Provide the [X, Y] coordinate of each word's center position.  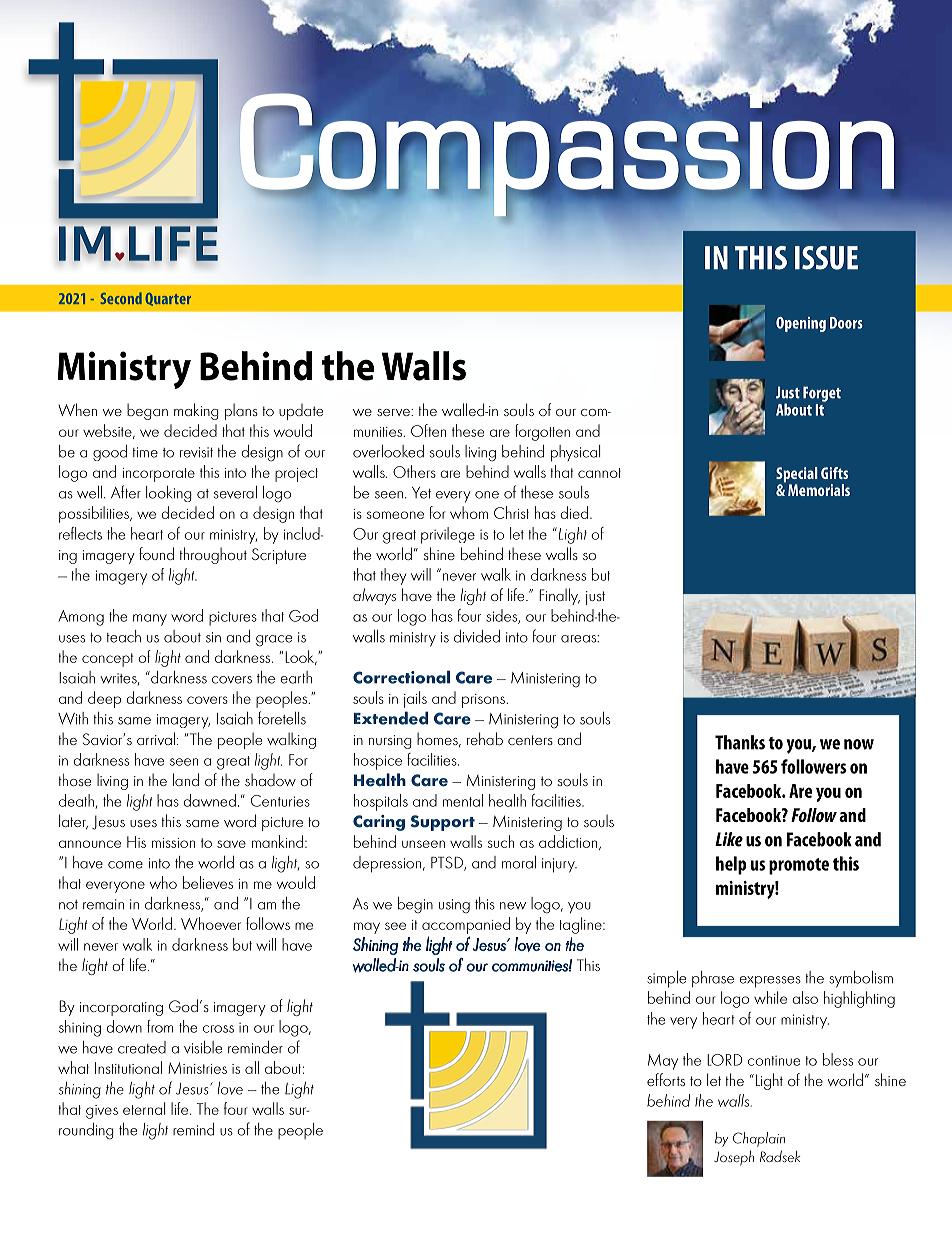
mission [173, 843]
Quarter [168, 299]
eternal [144, 1108]
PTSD [448, 863]
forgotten [542, 432]
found [156, 553]
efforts [666, 1079]
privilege [448, 535]
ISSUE [826, 258]
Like [729, 839]
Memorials [819, 490]
